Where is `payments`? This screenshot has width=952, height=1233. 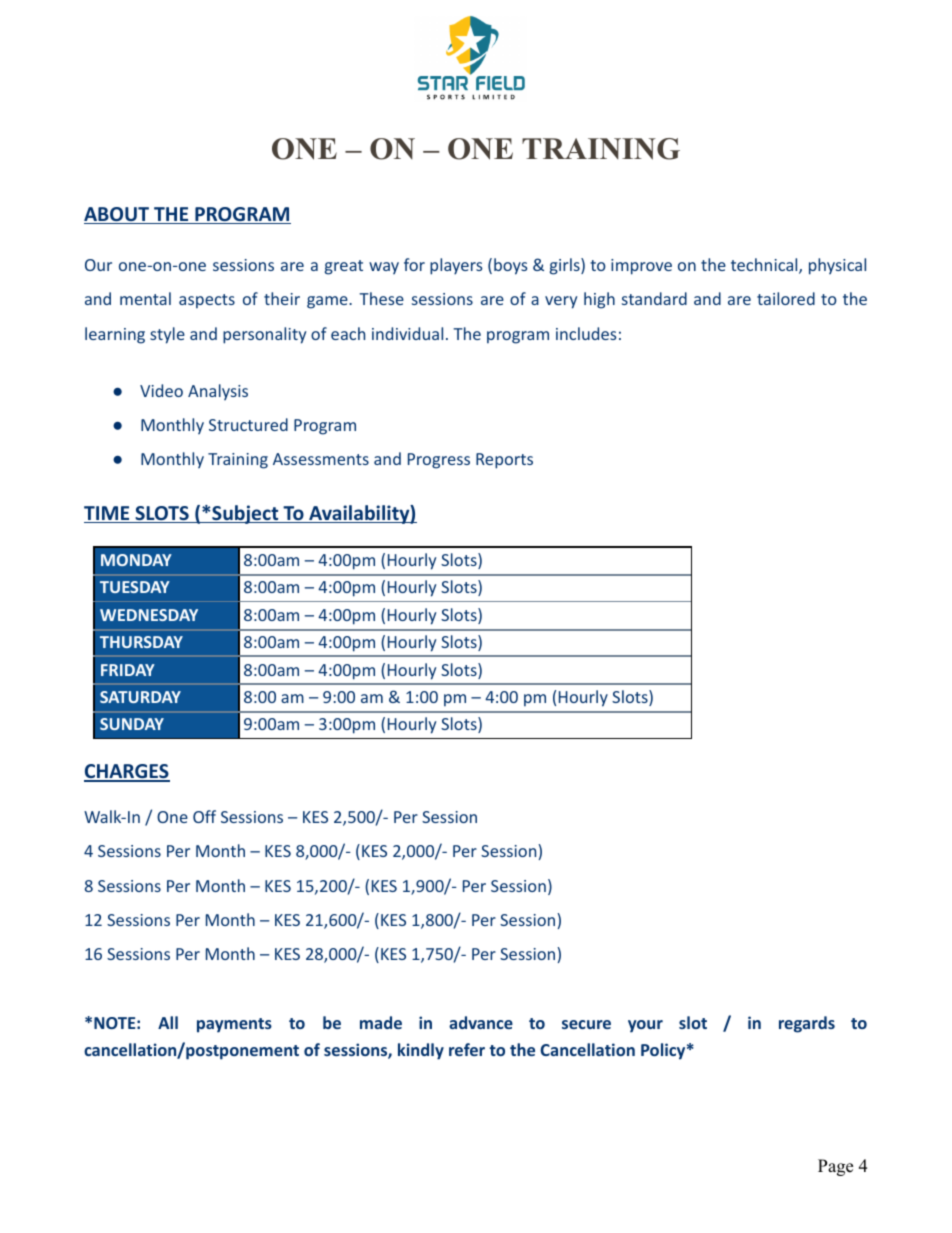 payments is located at coordinates (234, 1025).
